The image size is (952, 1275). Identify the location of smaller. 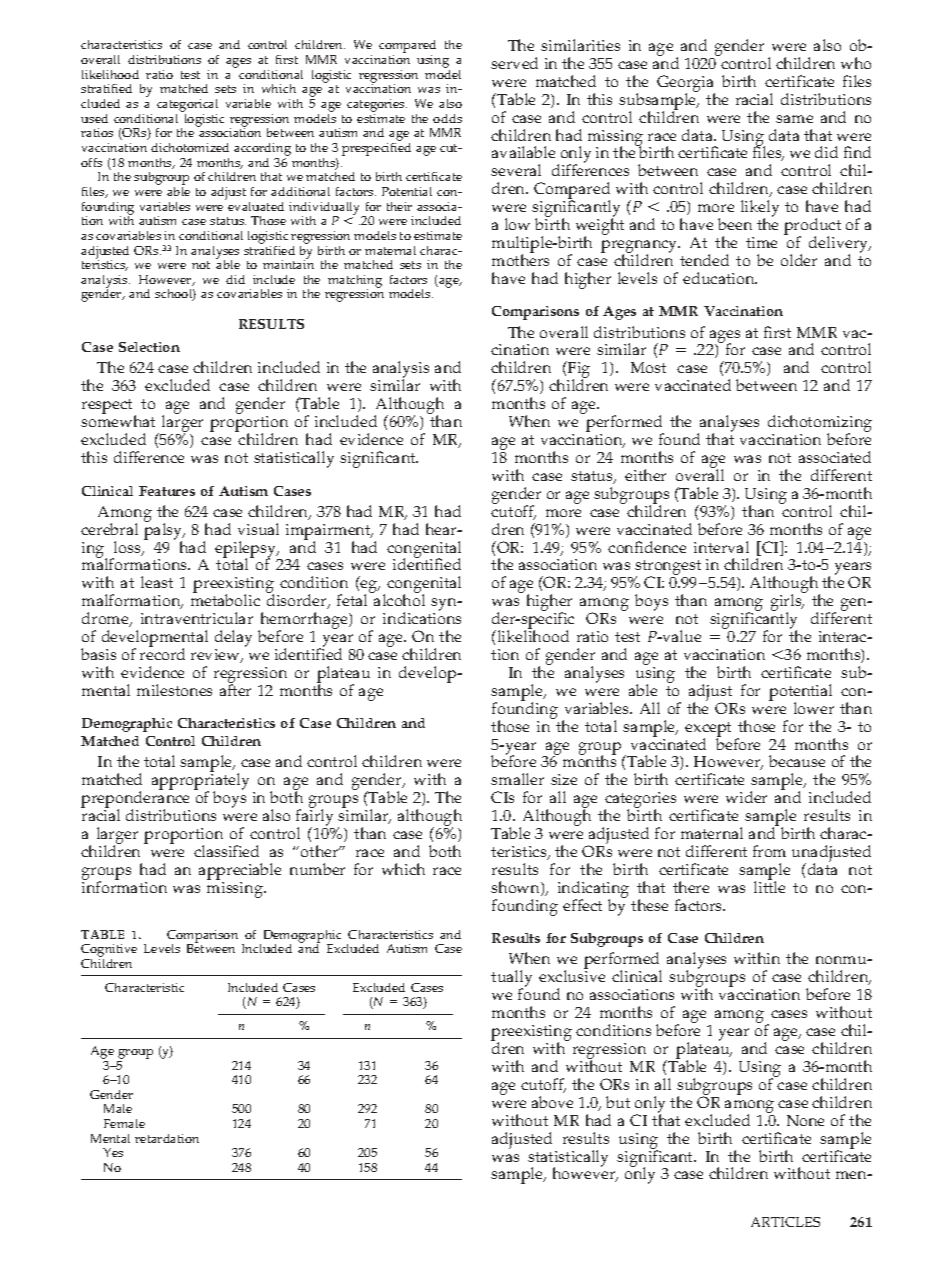
(517, 779).
